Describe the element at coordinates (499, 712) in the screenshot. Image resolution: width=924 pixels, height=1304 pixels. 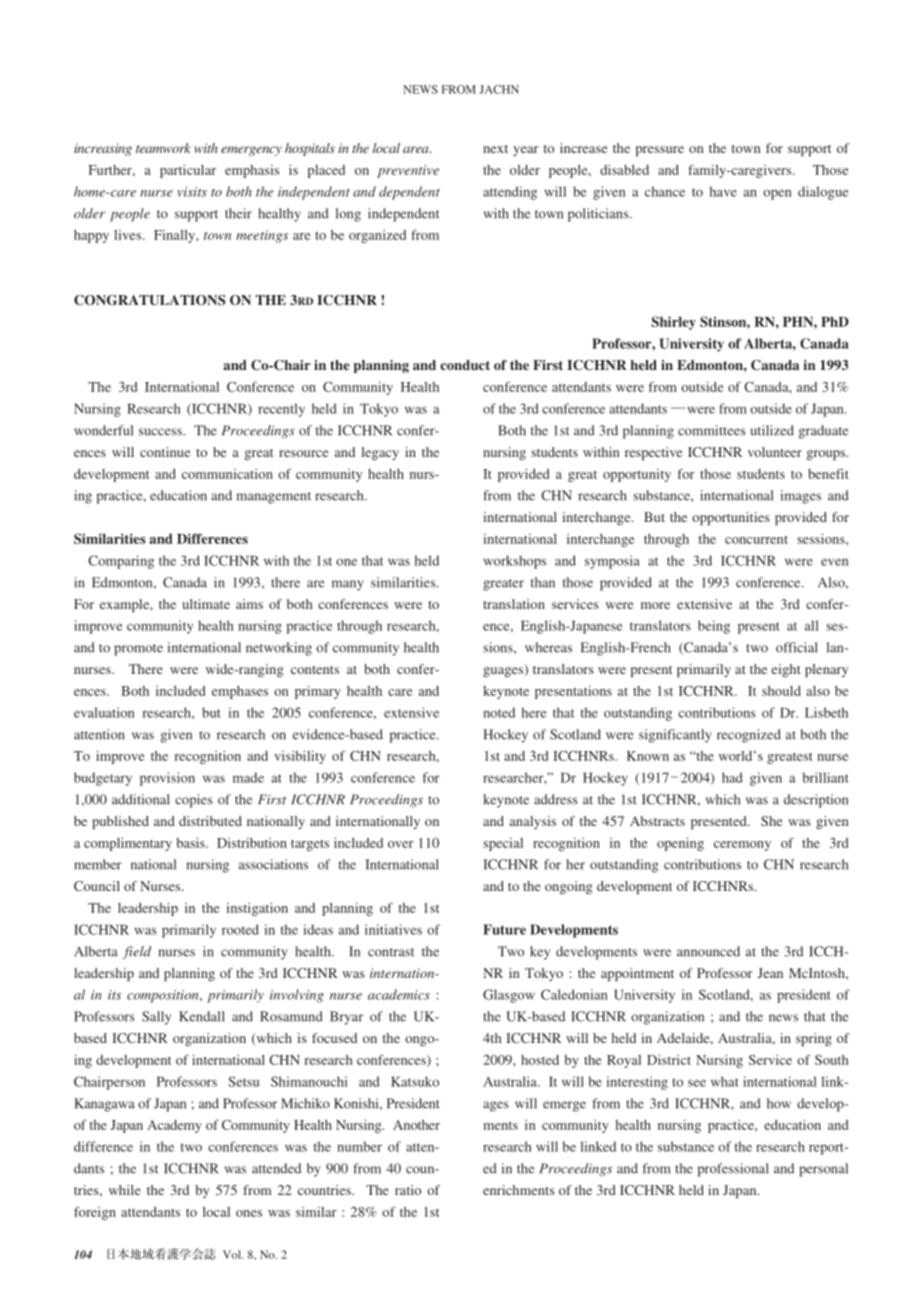
I see `noted` at that location.
